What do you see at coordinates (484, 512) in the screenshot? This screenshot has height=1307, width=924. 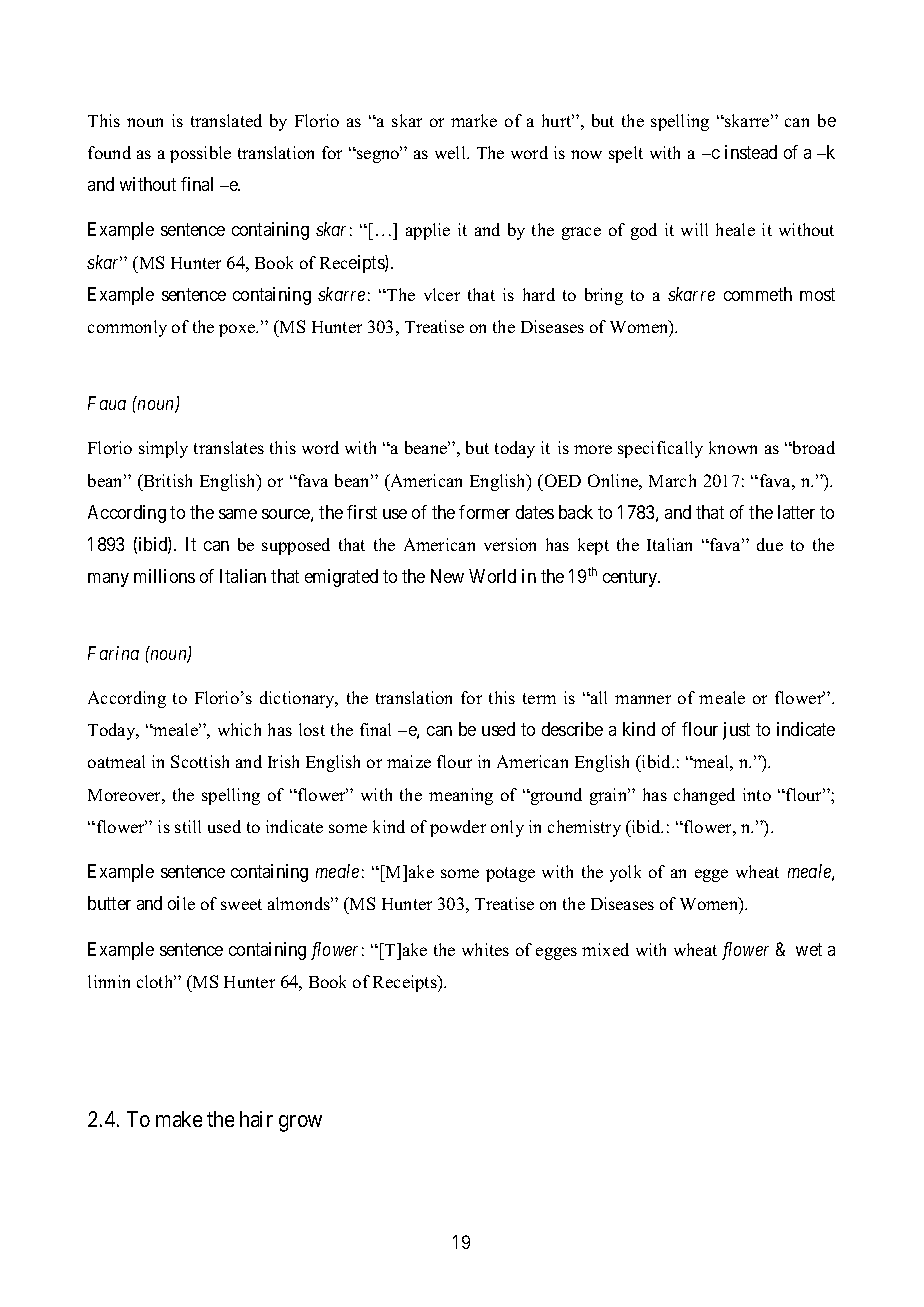 I see `former` at bounding box center [484, 512].
